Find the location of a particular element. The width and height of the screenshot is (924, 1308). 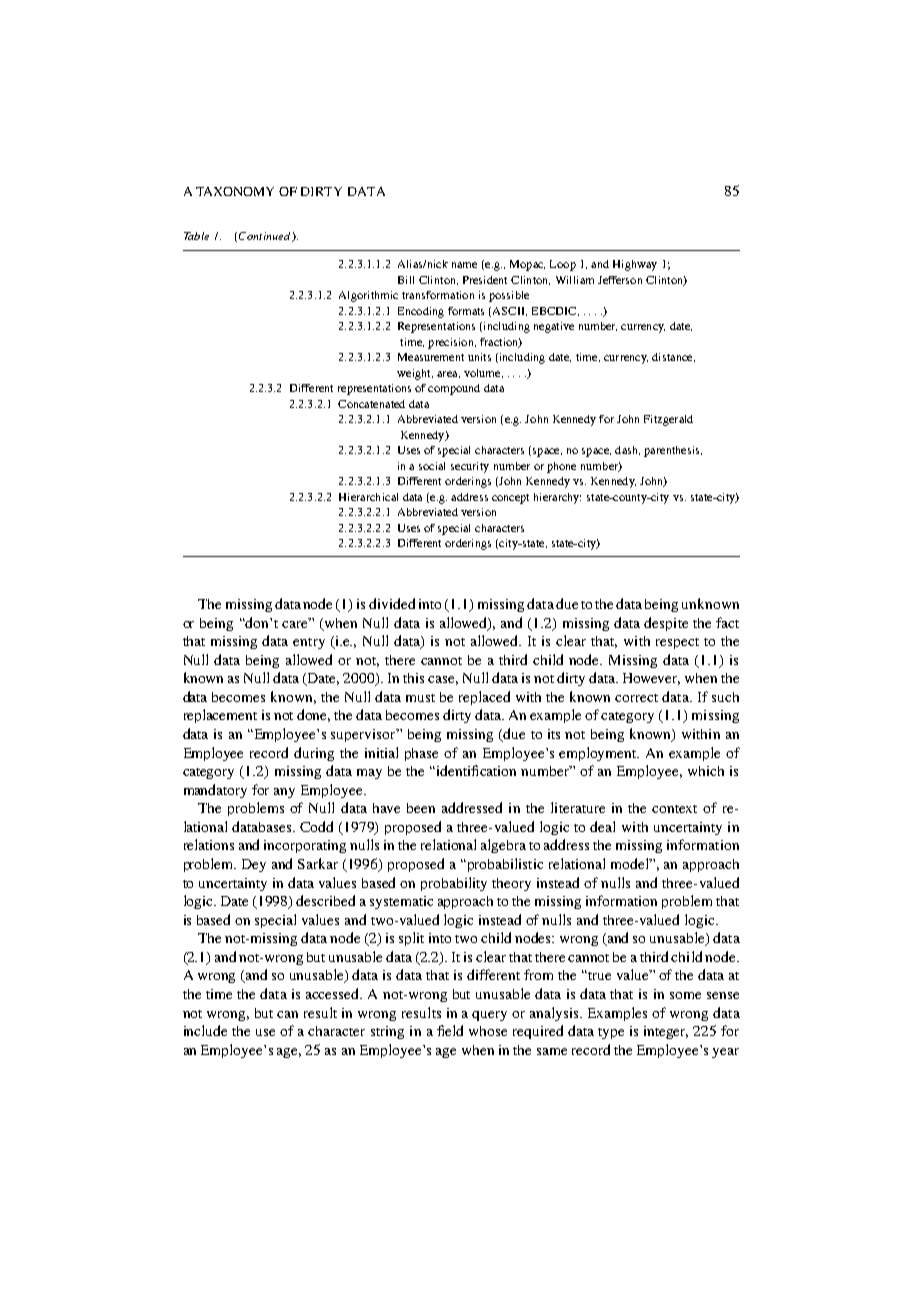

despite is located at coordinates (666, 624).
